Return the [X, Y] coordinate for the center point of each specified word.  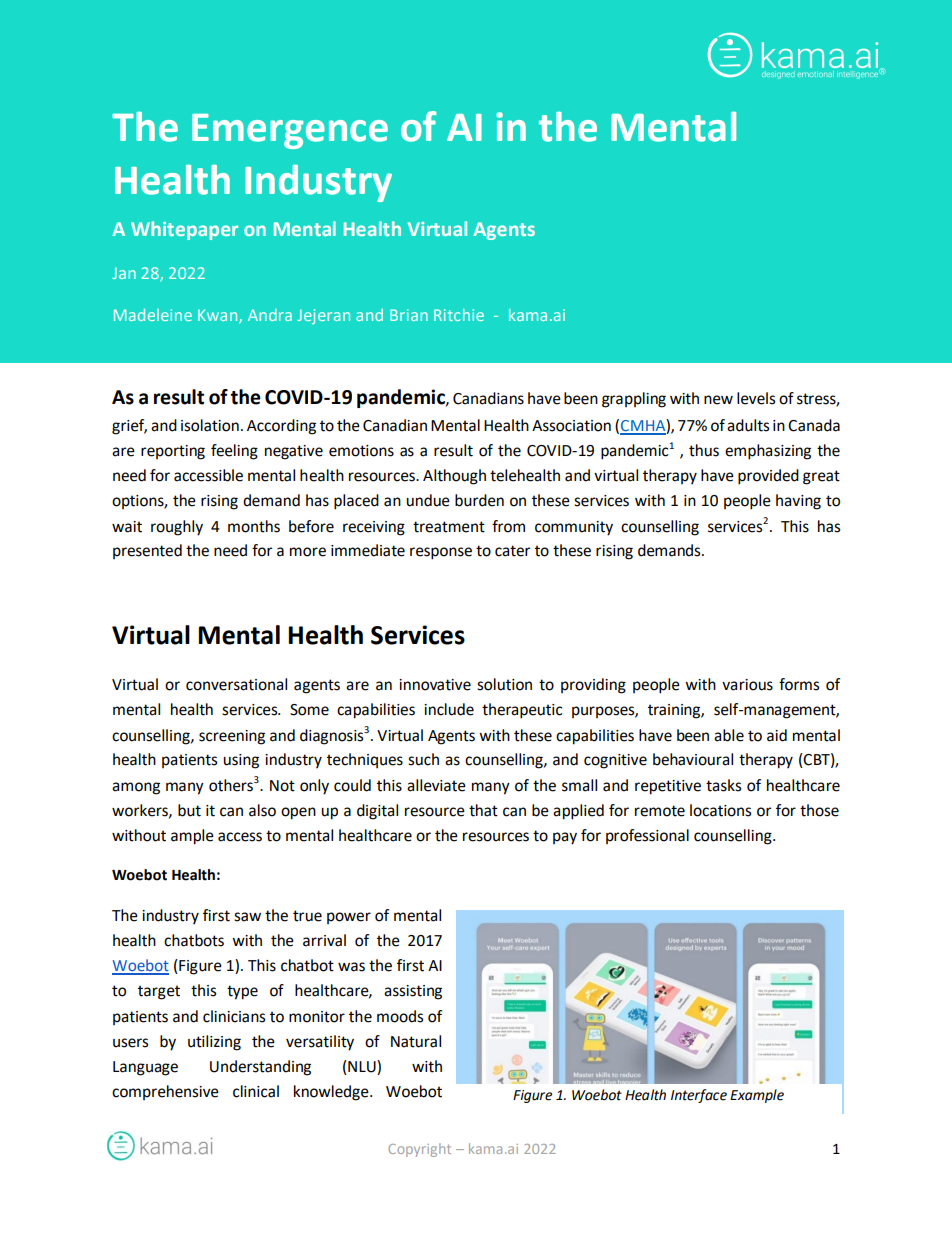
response [441, 553]
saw [247, 917]
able [729, 735]
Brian [409, 315]
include [449, 709]
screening [232, 737]
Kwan [219, 316]
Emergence [290, 131]
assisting [413, 992]
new [718, 400]
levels [756, 398]
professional [647, 836]
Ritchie [459, 315]
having [798, 502]
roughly [177, 528]
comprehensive [165, 1092]
